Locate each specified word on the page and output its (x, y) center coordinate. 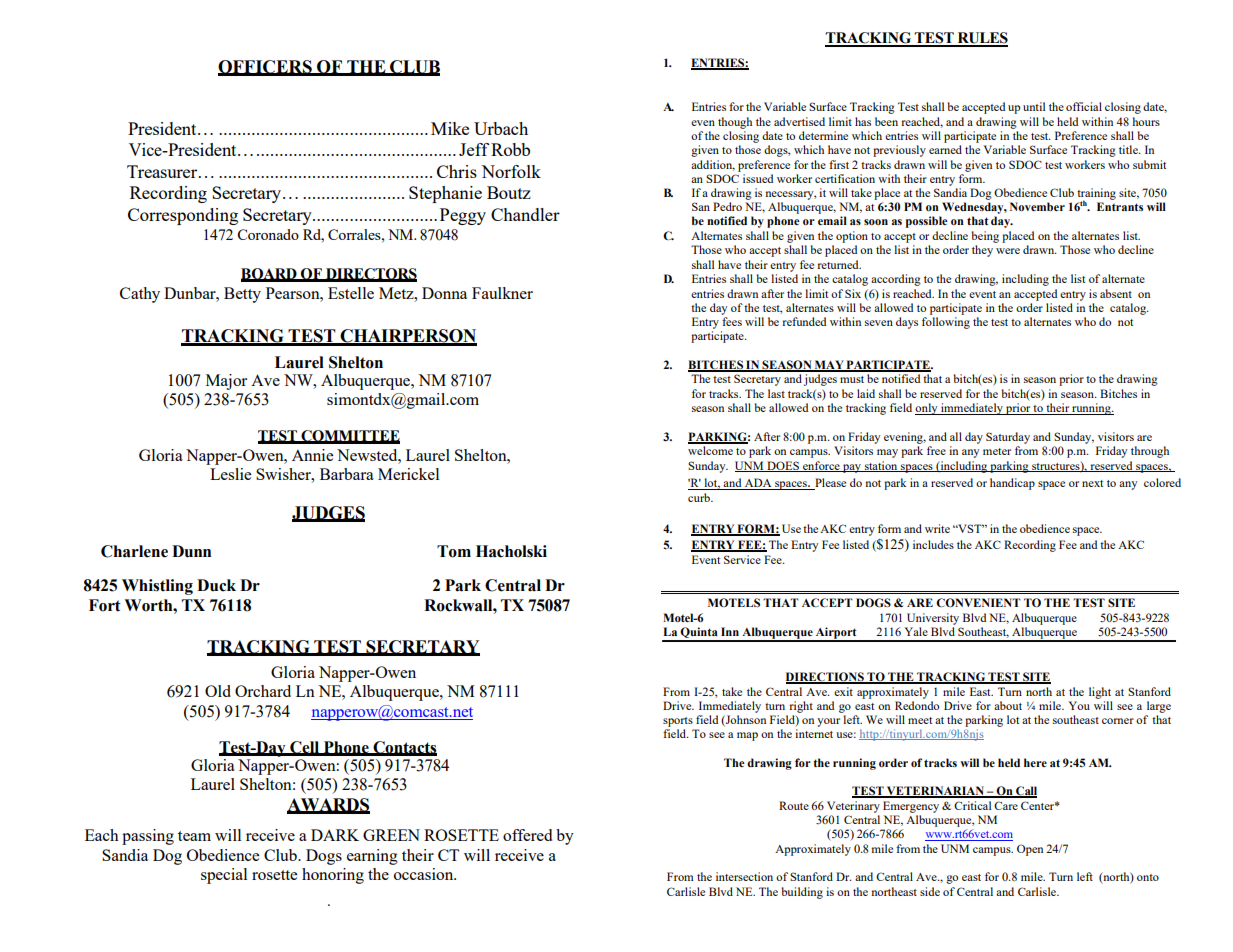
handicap (1012, 484)
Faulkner (502, 293)
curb (700, 497)
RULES (981, 39)
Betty (242, 295)
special (224, 876)
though (735, 123)
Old (218, 691)
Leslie (230, 474)
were (1008, 251)
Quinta (699, 634)
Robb (510, 149)
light (1100, 693)
